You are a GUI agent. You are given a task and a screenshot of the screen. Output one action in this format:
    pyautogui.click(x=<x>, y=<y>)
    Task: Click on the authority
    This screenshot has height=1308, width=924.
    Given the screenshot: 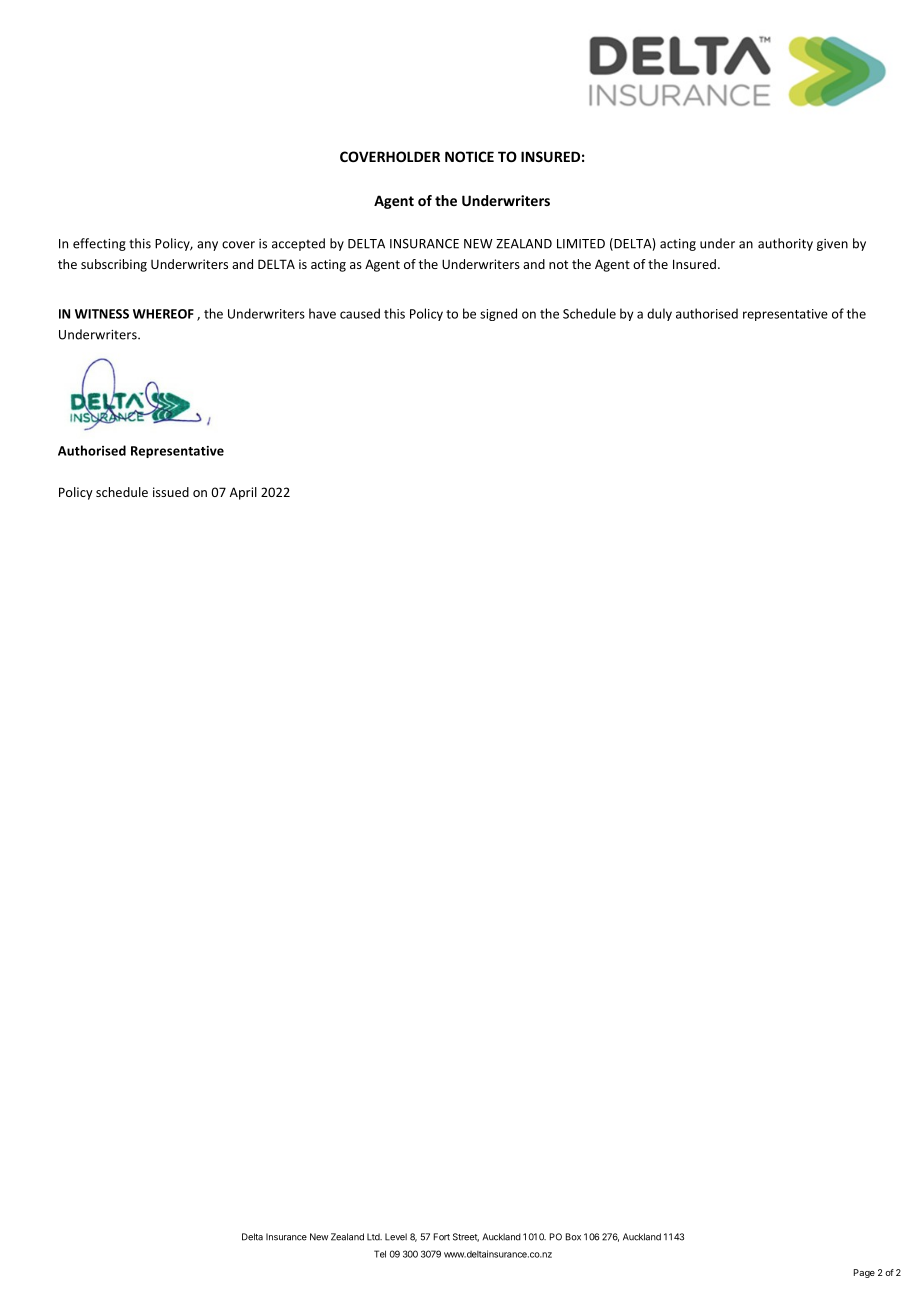 What is the action you would take?
    pyautogui.click(x=785, y=244)
